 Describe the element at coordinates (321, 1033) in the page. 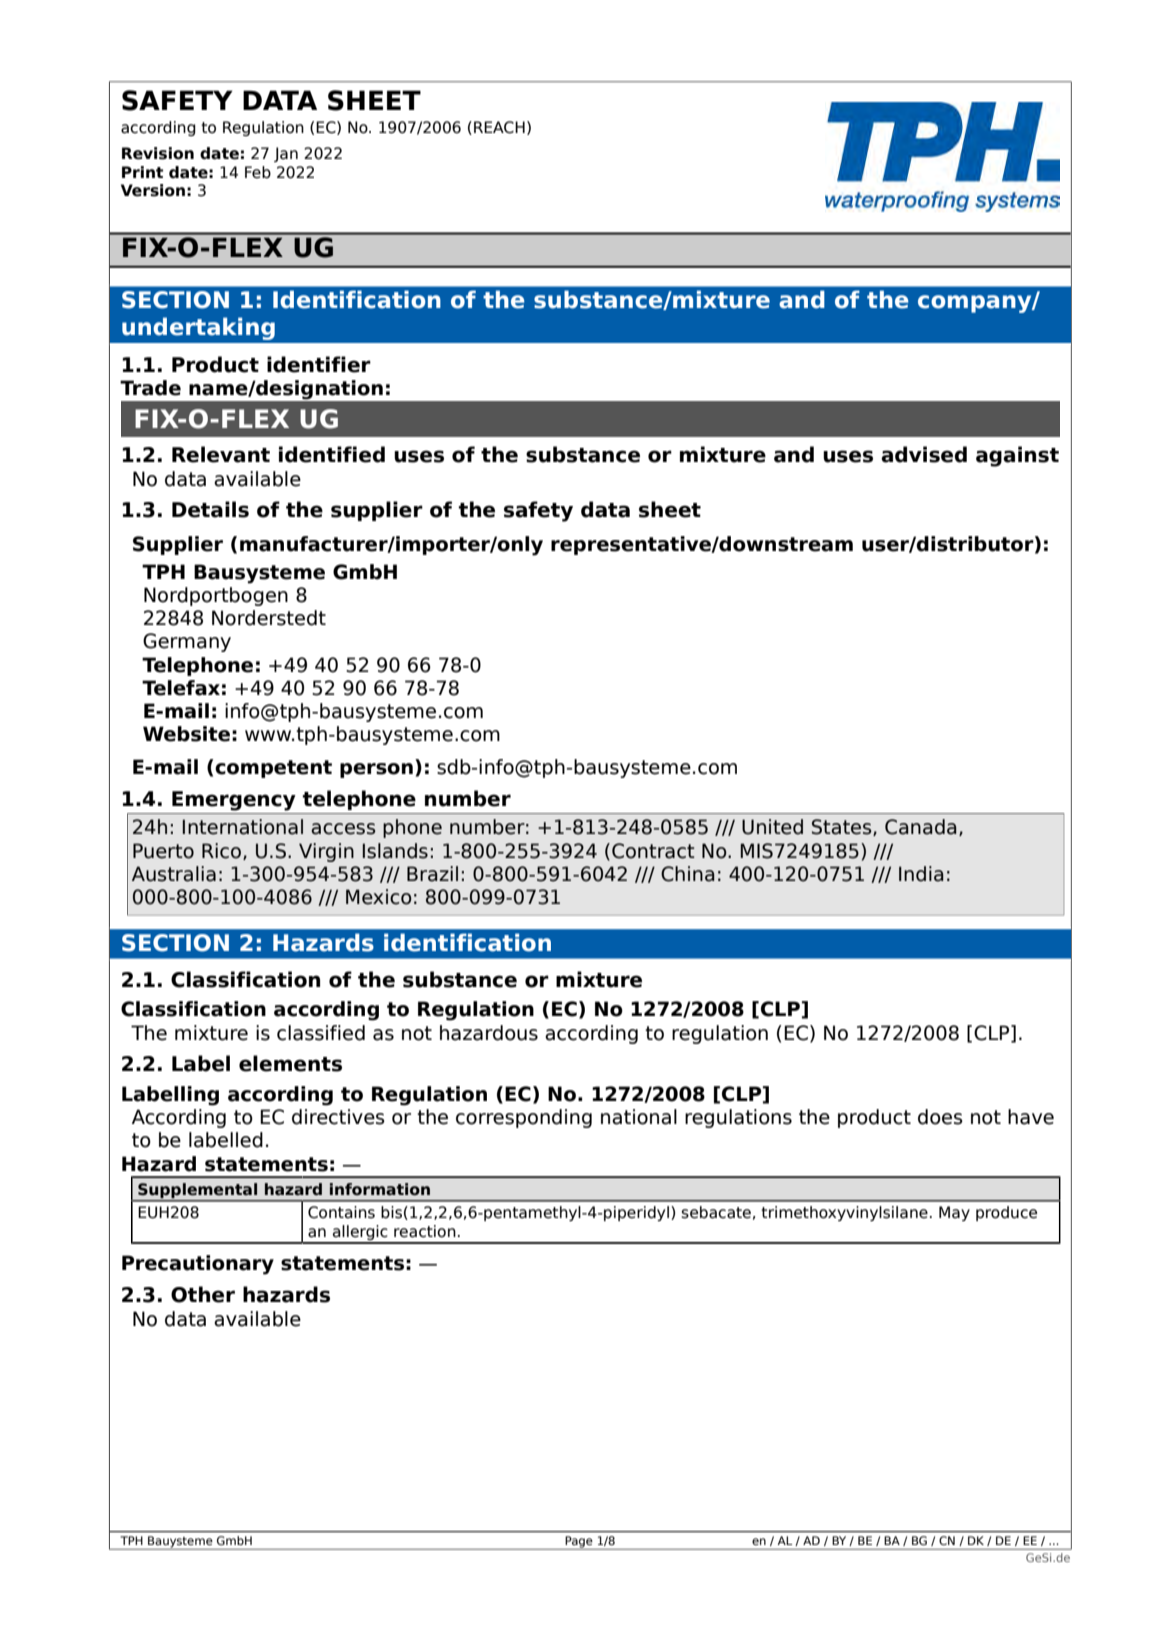

I see `classified` at that location.
